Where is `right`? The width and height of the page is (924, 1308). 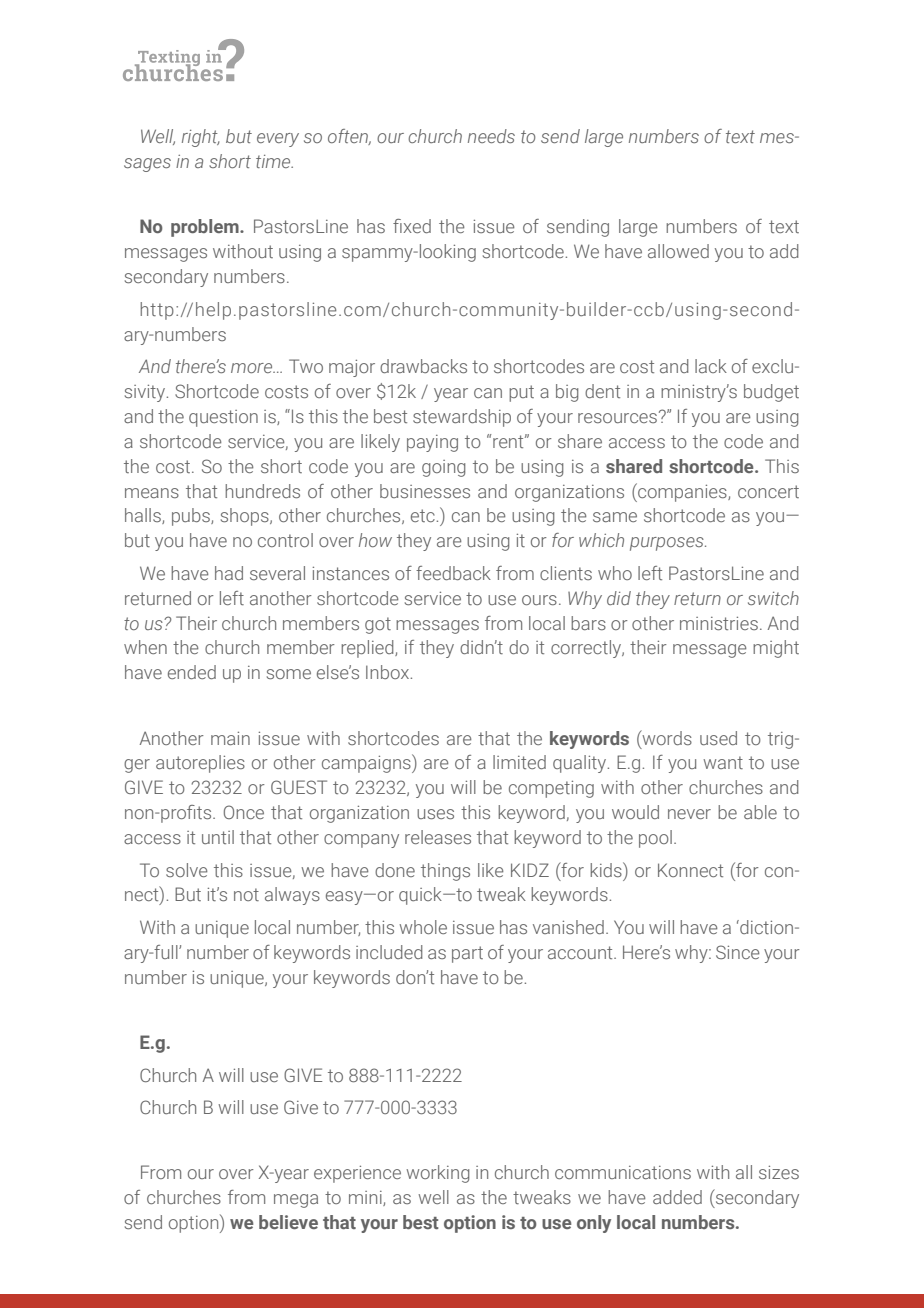 right is located at coordinates (201, 138).
